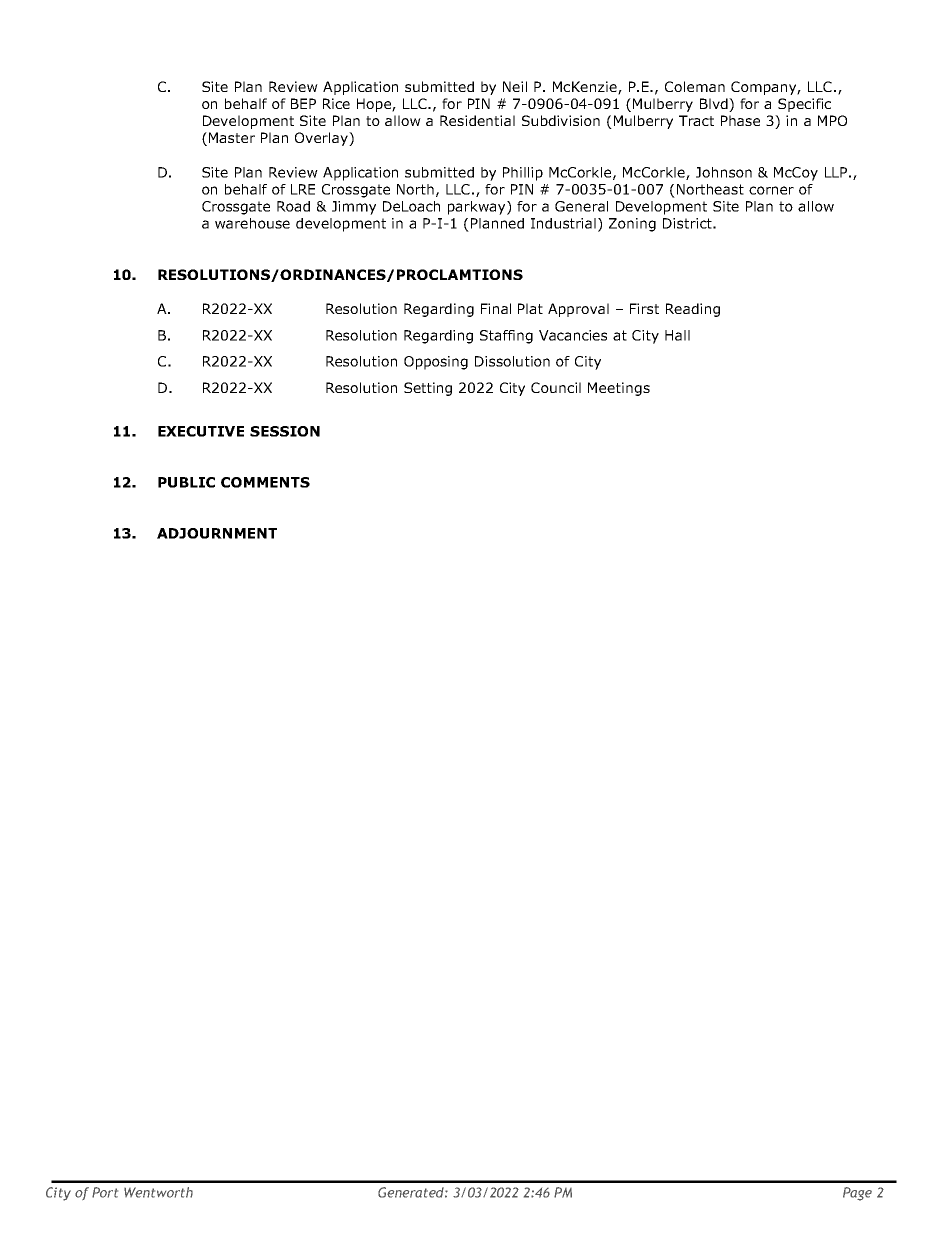 The width and height of the screenshot is (952, 1233). Describe the element at coordinates (740, 120) in the screenshot. I see `Phase` at that location.
